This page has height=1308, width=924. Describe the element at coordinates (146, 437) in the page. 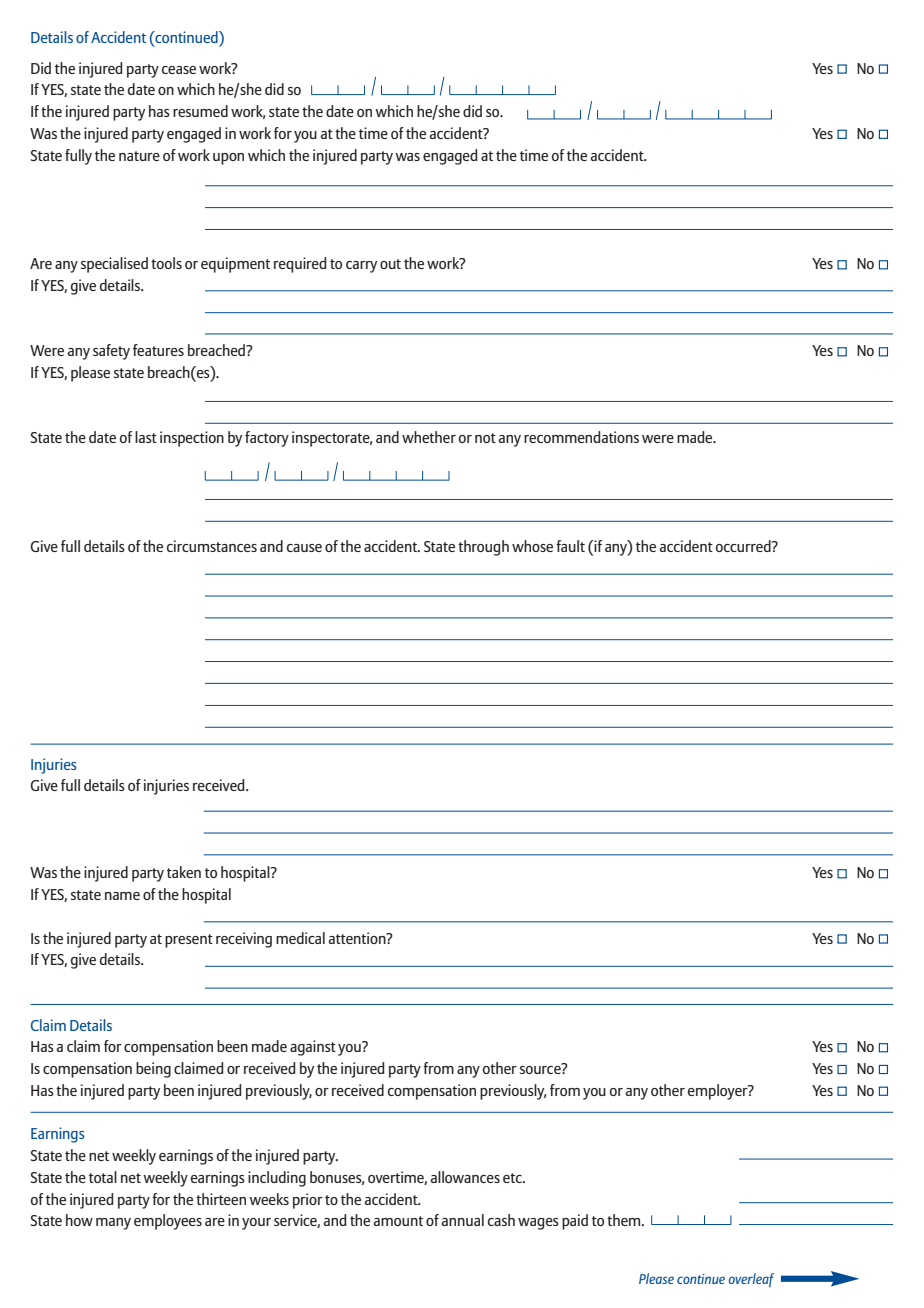

I see `last` at that location.
